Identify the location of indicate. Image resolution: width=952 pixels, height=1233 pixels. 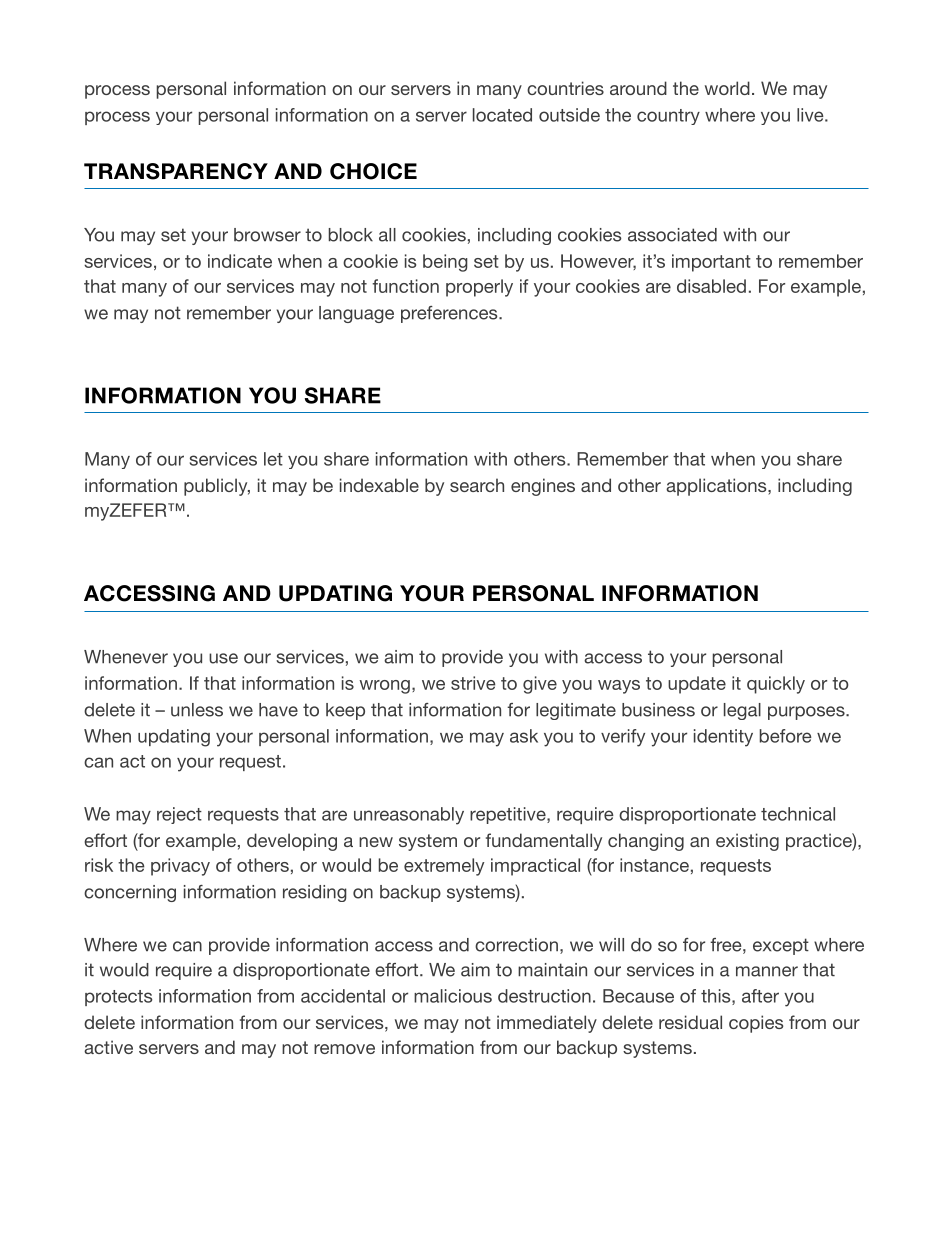
(240, 261).
